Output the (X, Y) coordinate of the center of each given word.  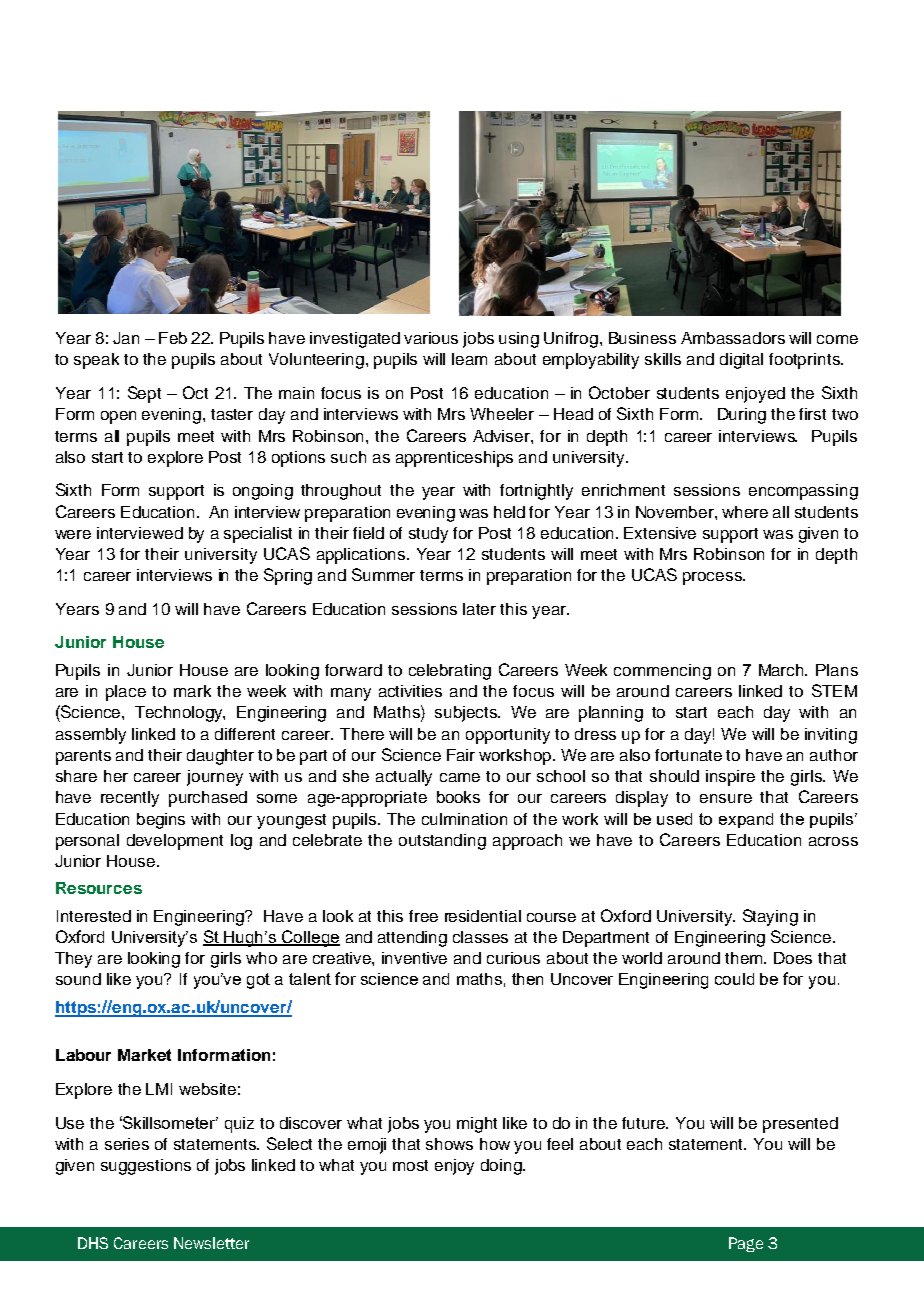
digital (741, 361)
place (126, 693)
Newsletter (211, 1243)
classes (480, 937)
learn (469, 359)
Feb (173, 338)
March (782, 670)
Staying (770, 917)
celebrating (450, 672)
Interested (94, 916)
